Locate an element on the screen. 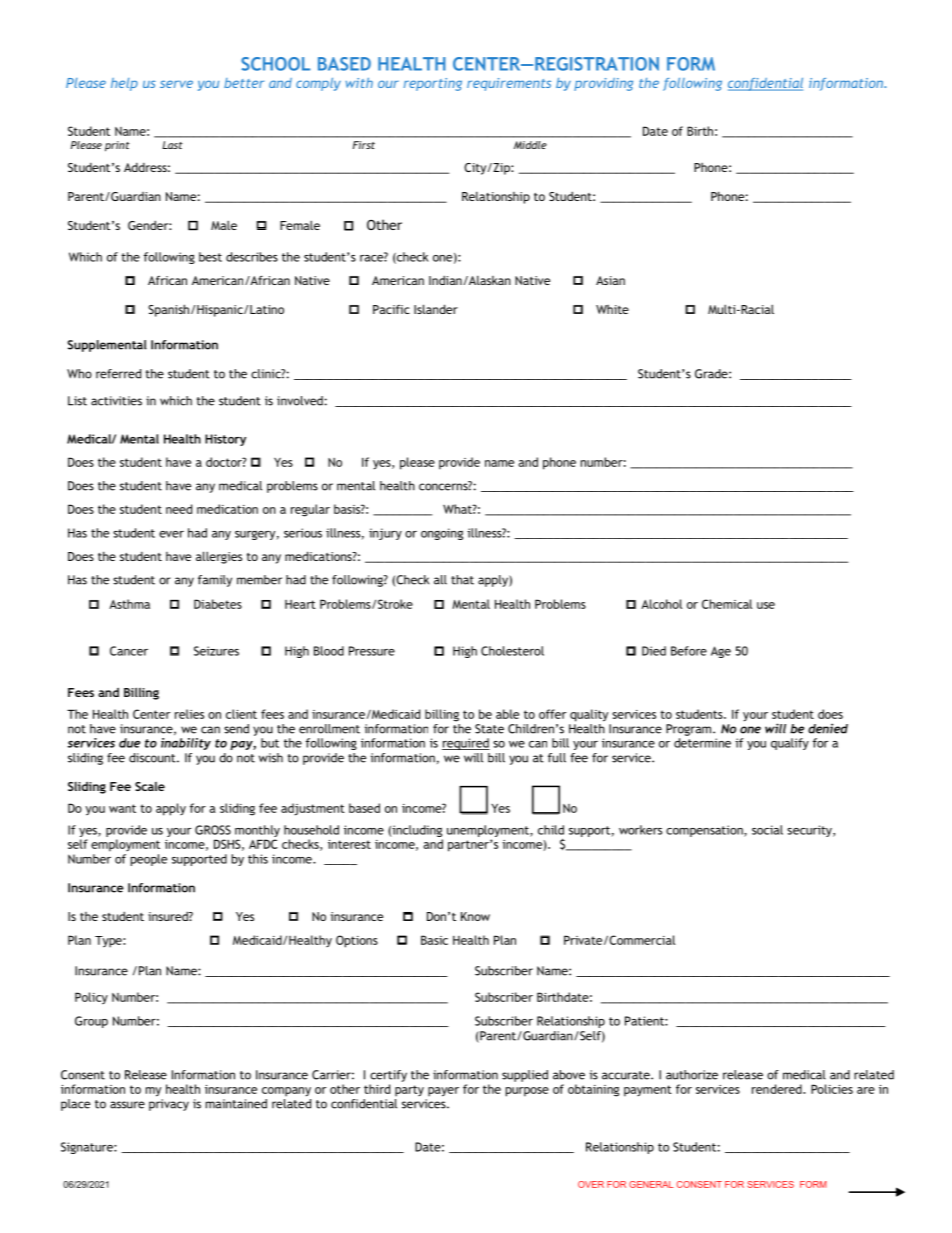  social is located at coordinates (767, 830).
